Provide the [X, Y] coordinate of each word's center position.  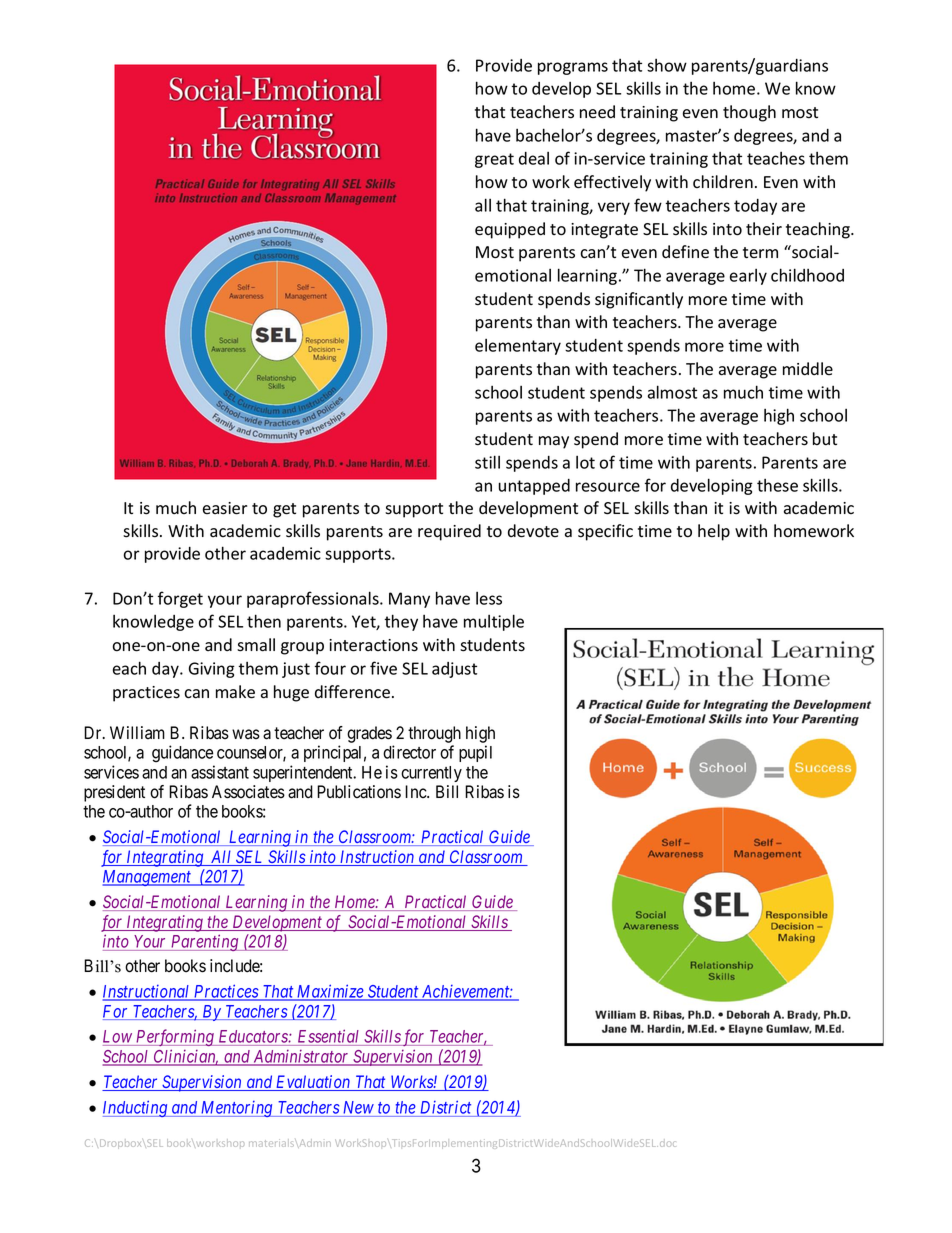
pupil [475, 753]
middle [808, 368]
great [494, 160]
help [714, 532]
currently [431, 774]
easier [225, 508]
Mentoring [237, 1109]
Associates [248, 792]
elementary [518, 347]
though [749, 113]
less [489, 598]
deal [534, 158]
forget [180, 599]
